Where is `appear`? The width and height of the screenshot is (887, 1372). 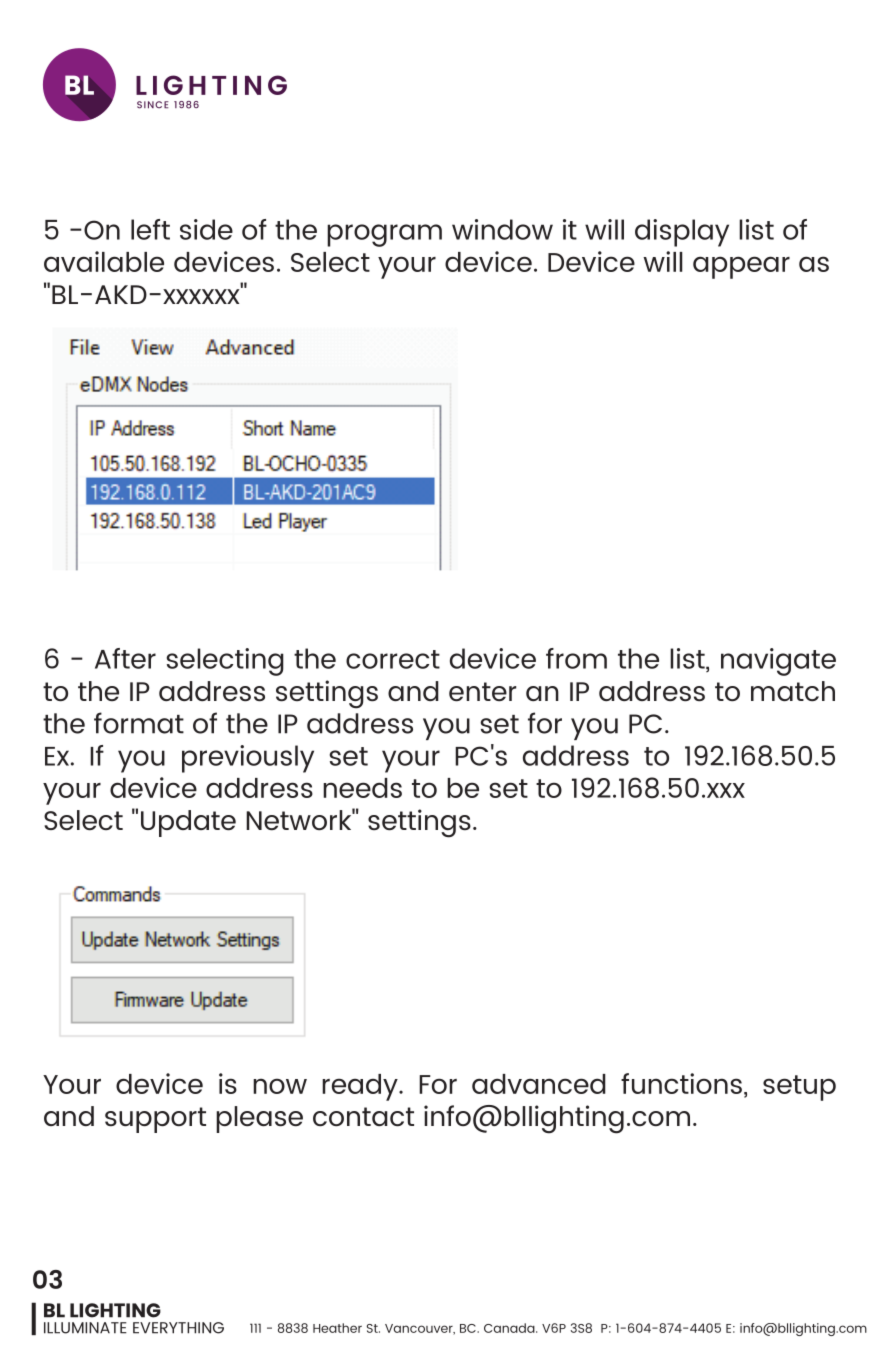 appear is located at coordinates (741, 267).
